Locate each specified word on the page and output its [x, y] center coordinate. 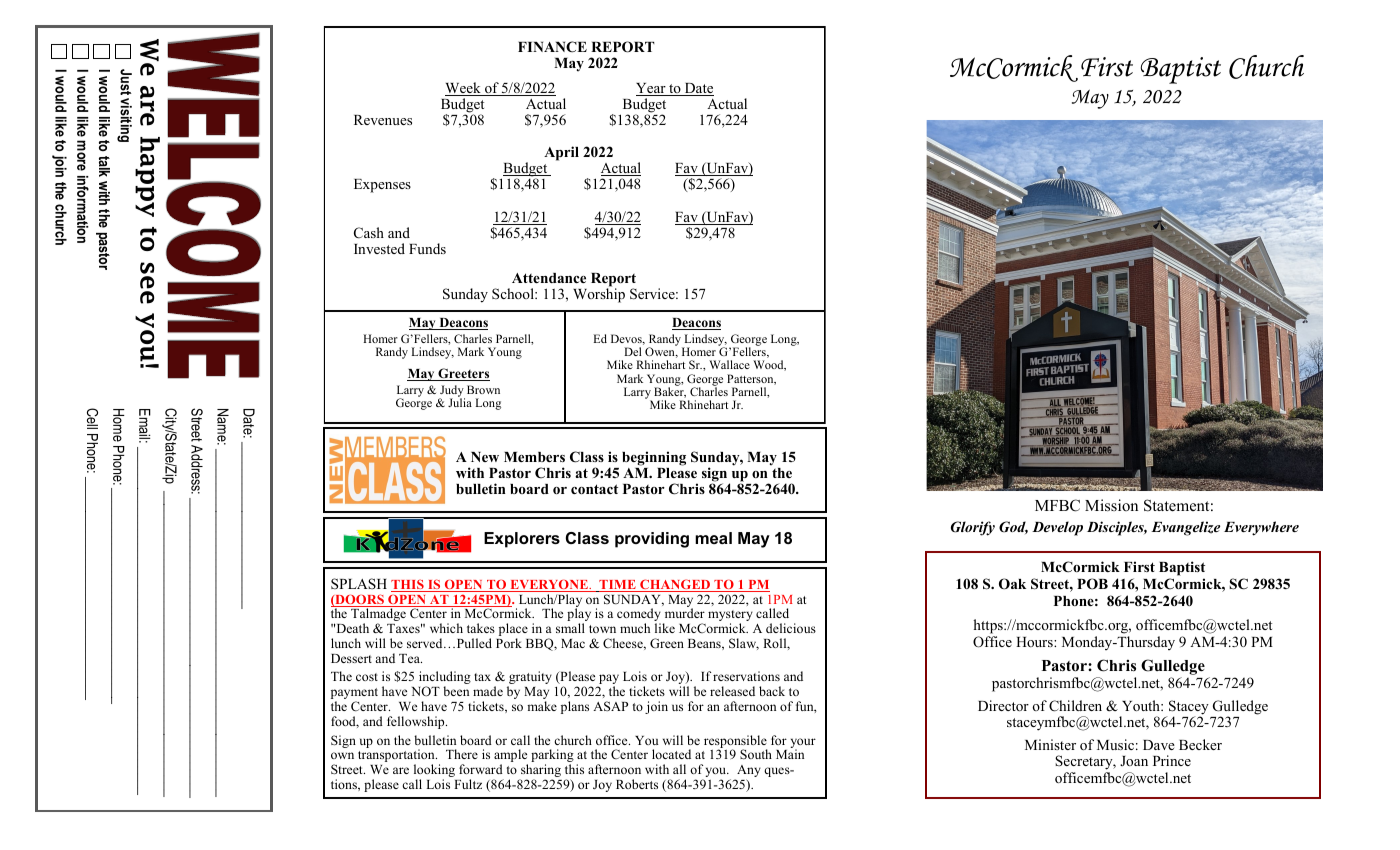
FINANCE [552, 47]
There [462, 754]
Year [652, 89]
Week [464, 89]
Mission [1111, 505]
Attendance [549, 278]
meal [713, 538]
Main [790, 754]
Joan [1134, 761]
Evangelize [1185, 528]
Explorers [522, 540]
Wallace [729, 364]
